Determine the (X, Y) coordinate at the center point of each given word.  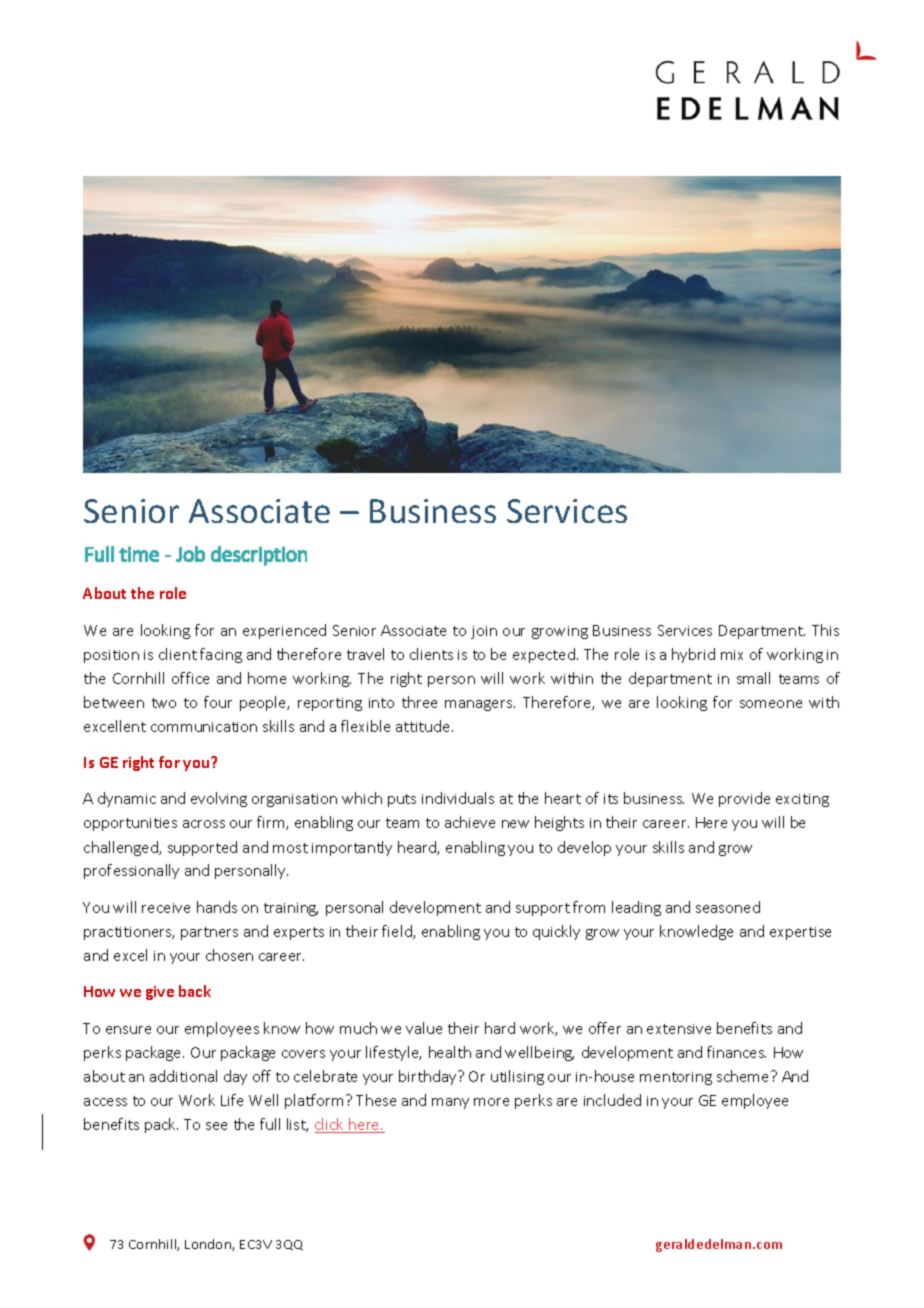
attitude (424, 726)
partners (209, 933)
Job (190, 554)
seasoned (728, 907)
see (216, 1126)
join (484, 632)
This (825, 630)
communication (204, 727)
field (398, 932)
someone (771, 704)
